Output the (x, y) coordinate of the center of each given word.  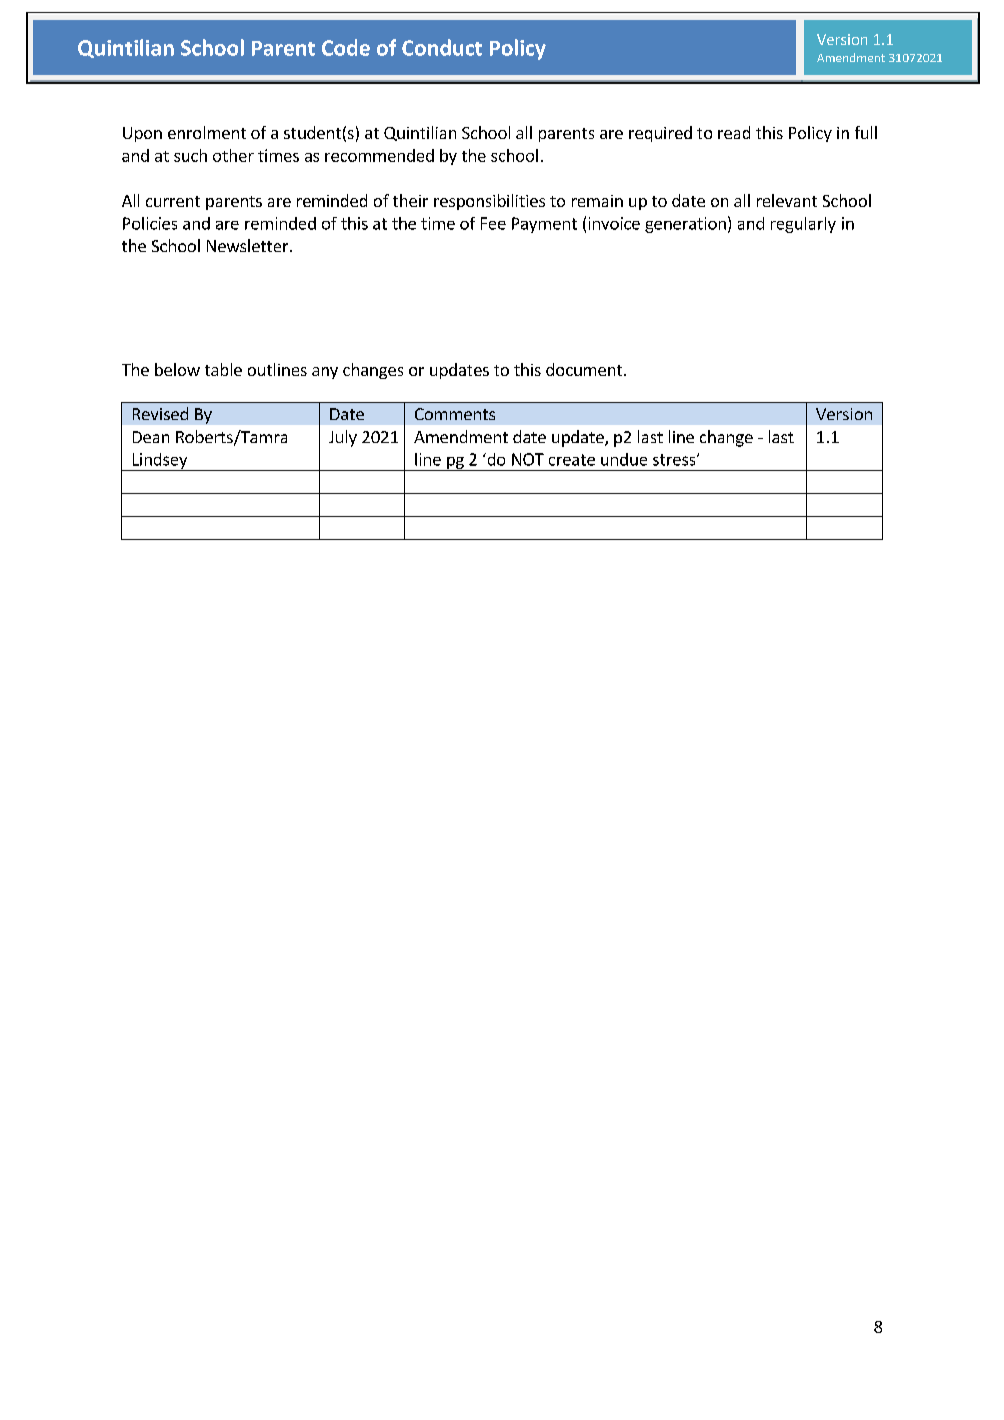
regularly (803, 225)
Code (346, 47)
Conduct (442, 47)
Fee (493, 223)
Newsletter (249, 245)
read (734, 132)
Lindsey (160, 462)
